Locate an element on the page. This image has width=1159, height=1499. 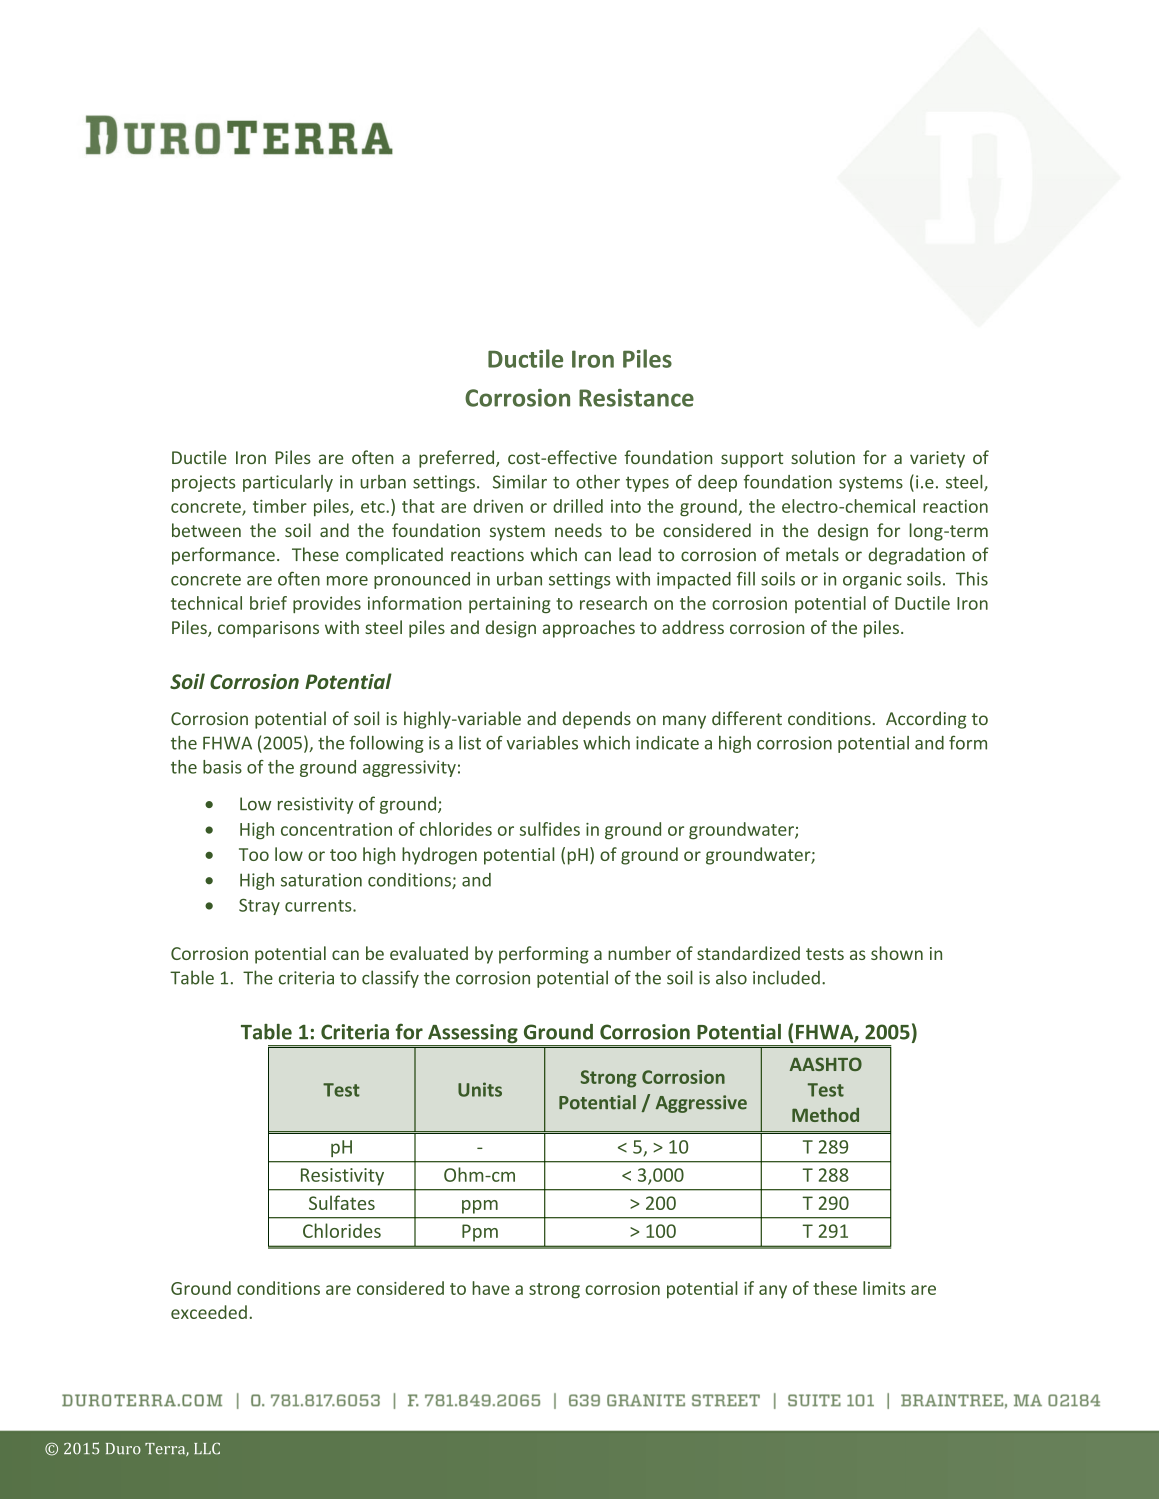
number is located at coordinates (639, 953).
